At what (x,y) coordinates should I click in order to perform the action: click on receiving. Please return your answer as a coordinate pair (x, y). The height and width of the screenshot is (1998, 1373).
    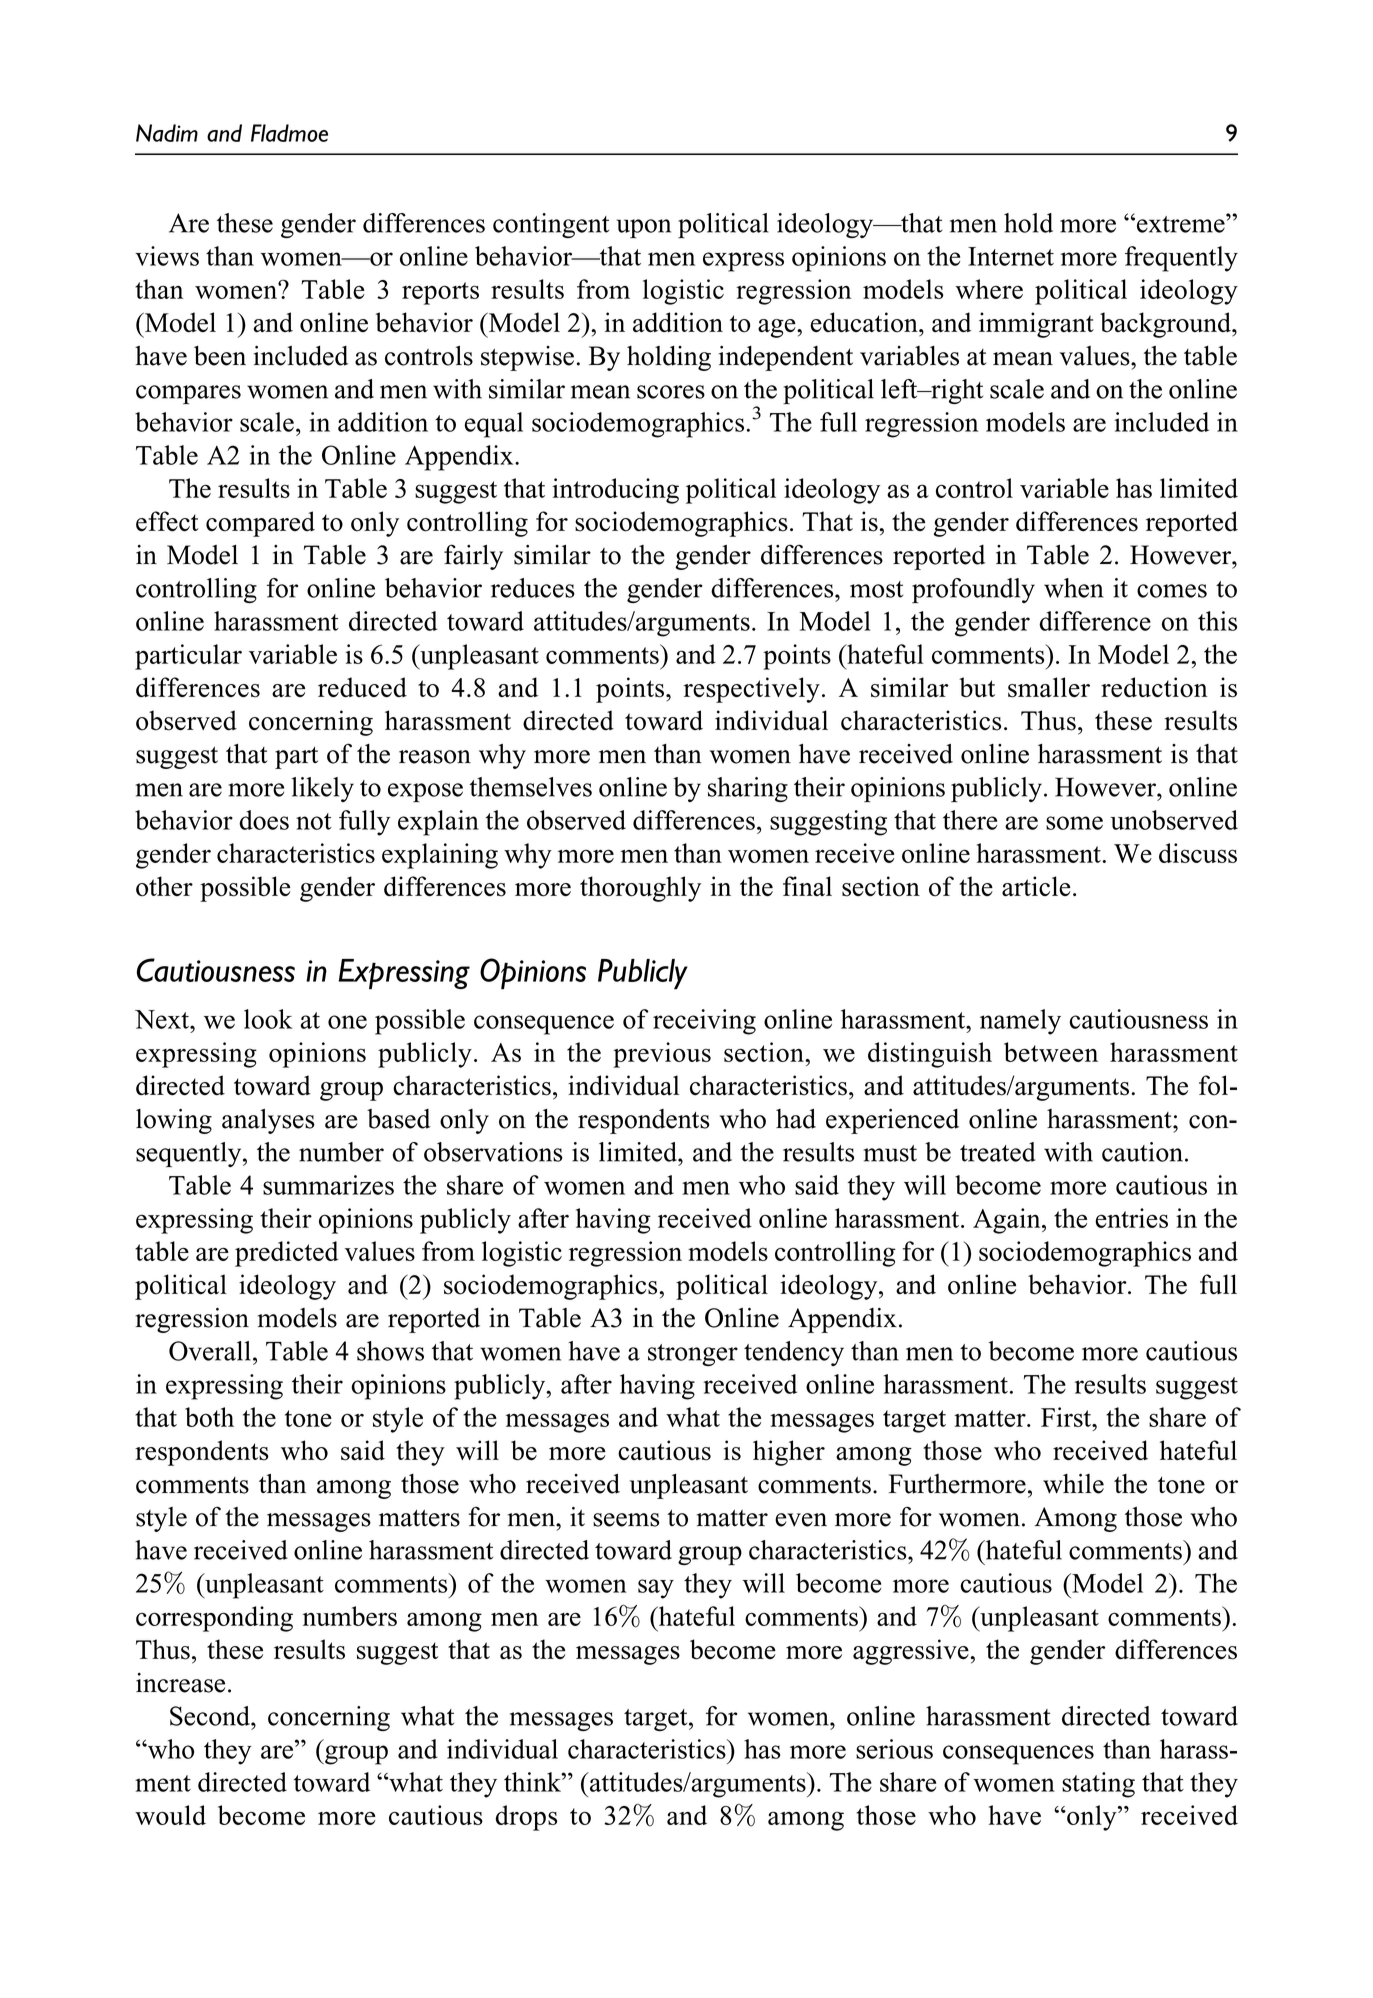
    Looking at the image, I should click on (704, 1022).
